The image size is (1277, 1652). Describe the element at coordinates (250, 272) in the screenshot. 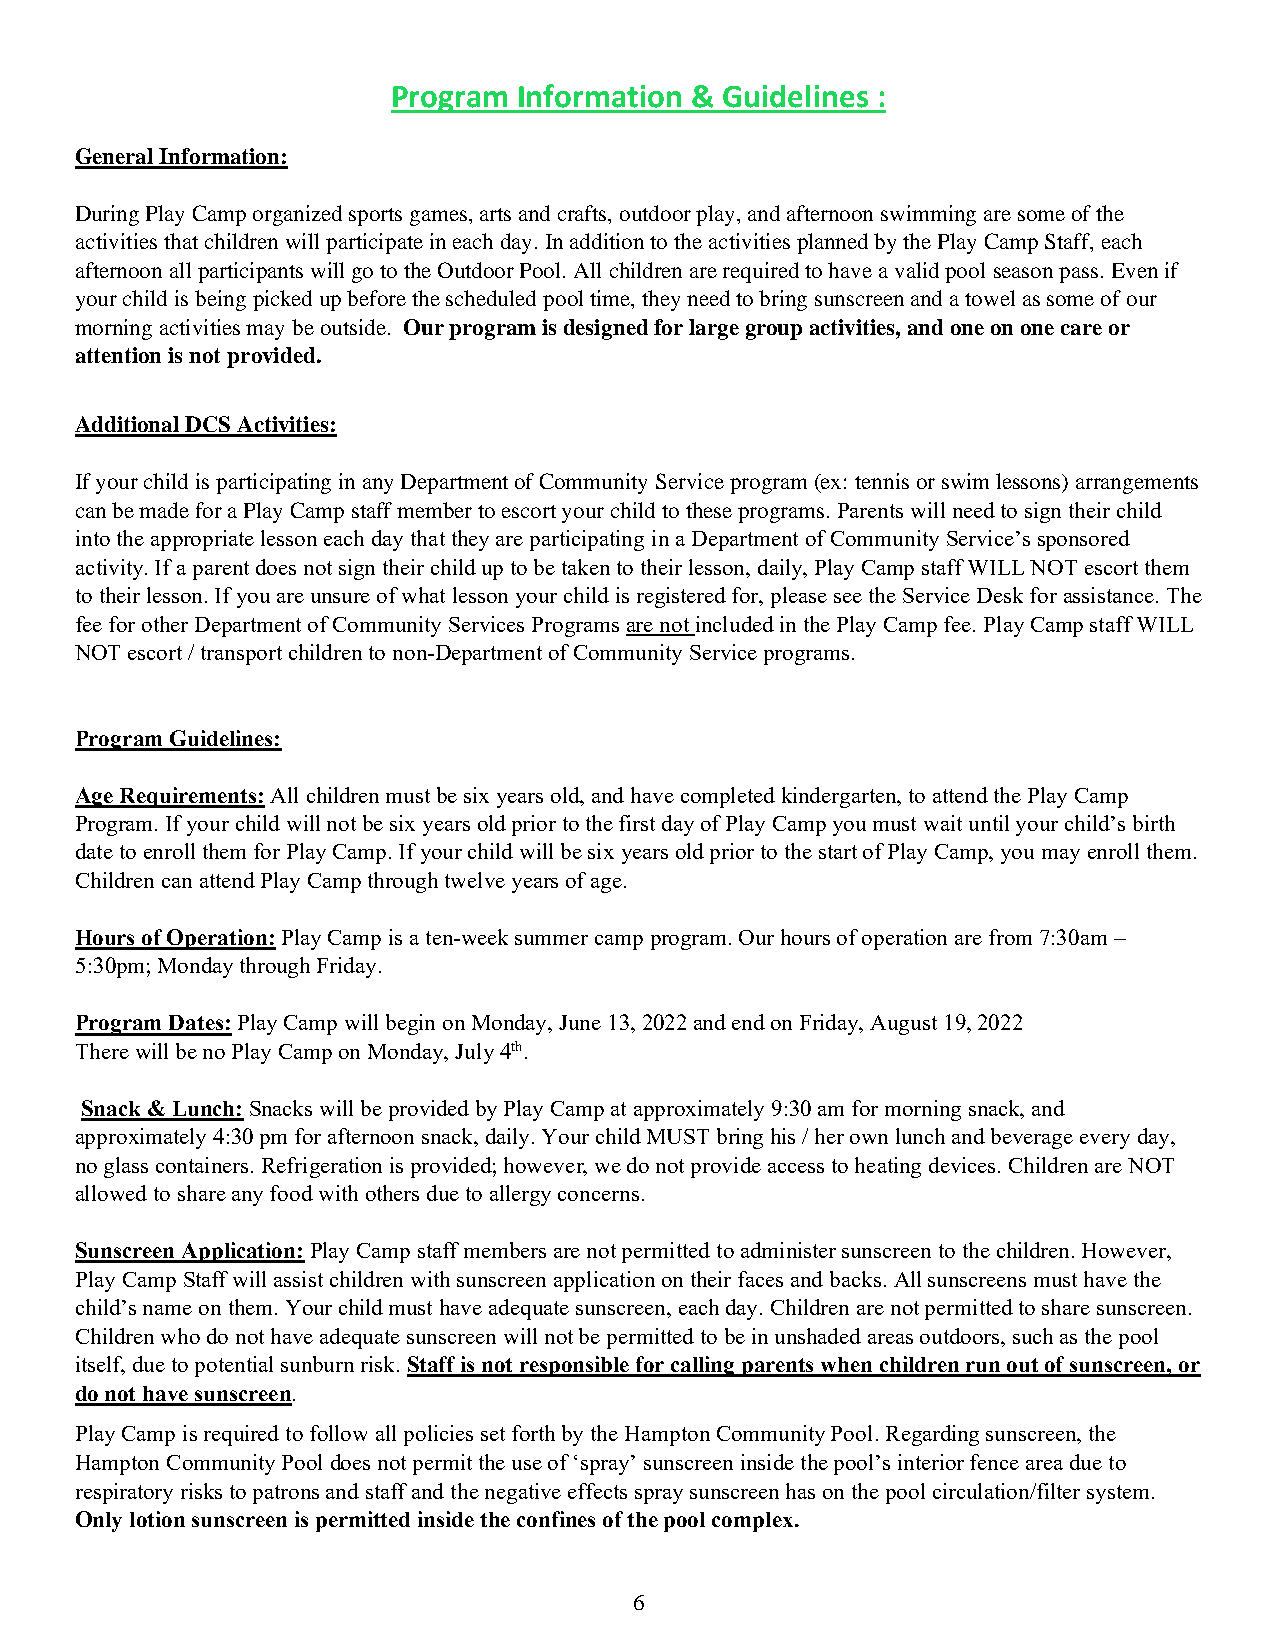

I see `participants` at that location.
